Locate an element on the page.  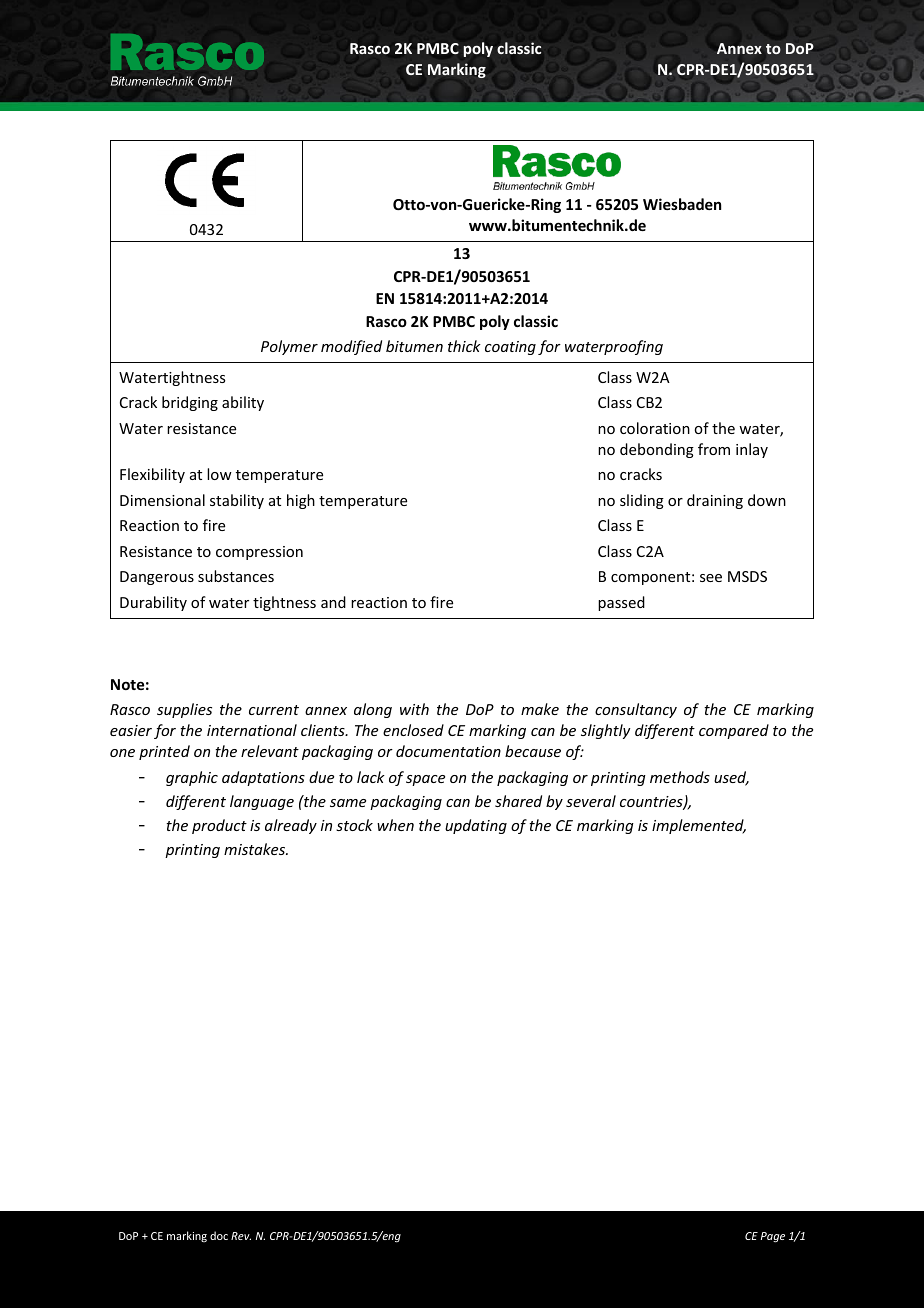
Page is located at coordinates (773, 1237).
